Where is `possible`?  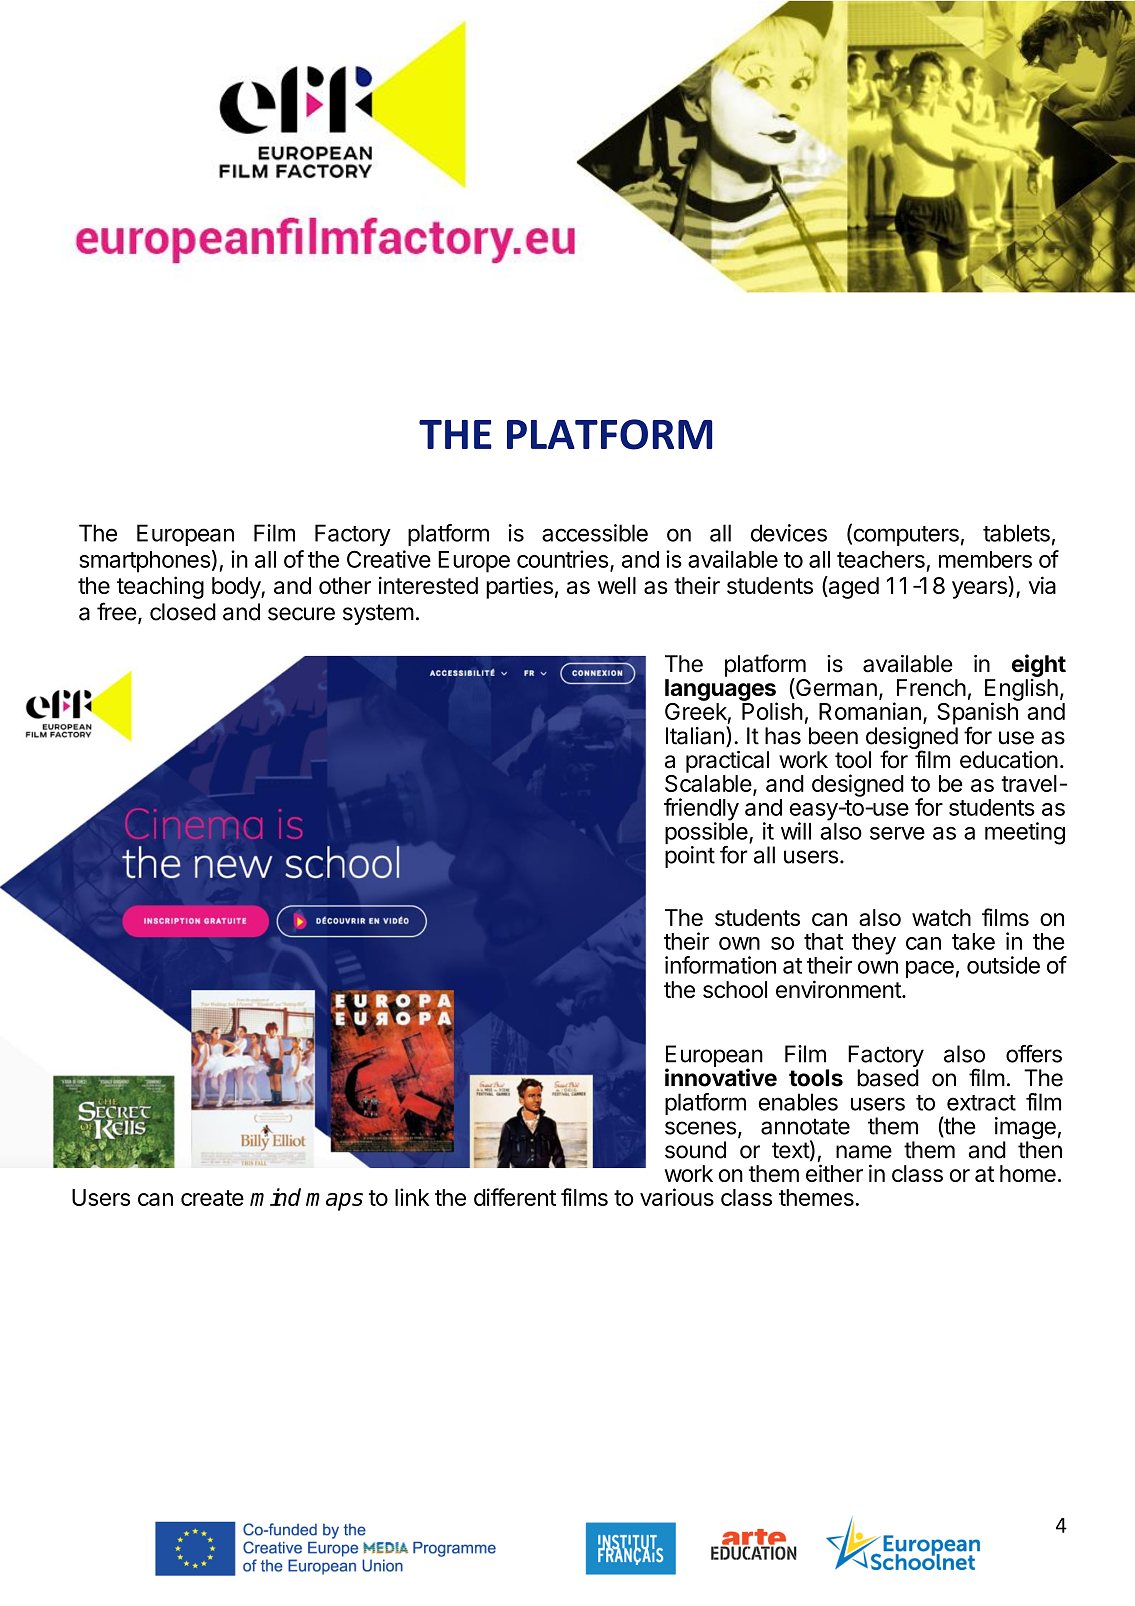
possible is located at coordinates (707, 834).
